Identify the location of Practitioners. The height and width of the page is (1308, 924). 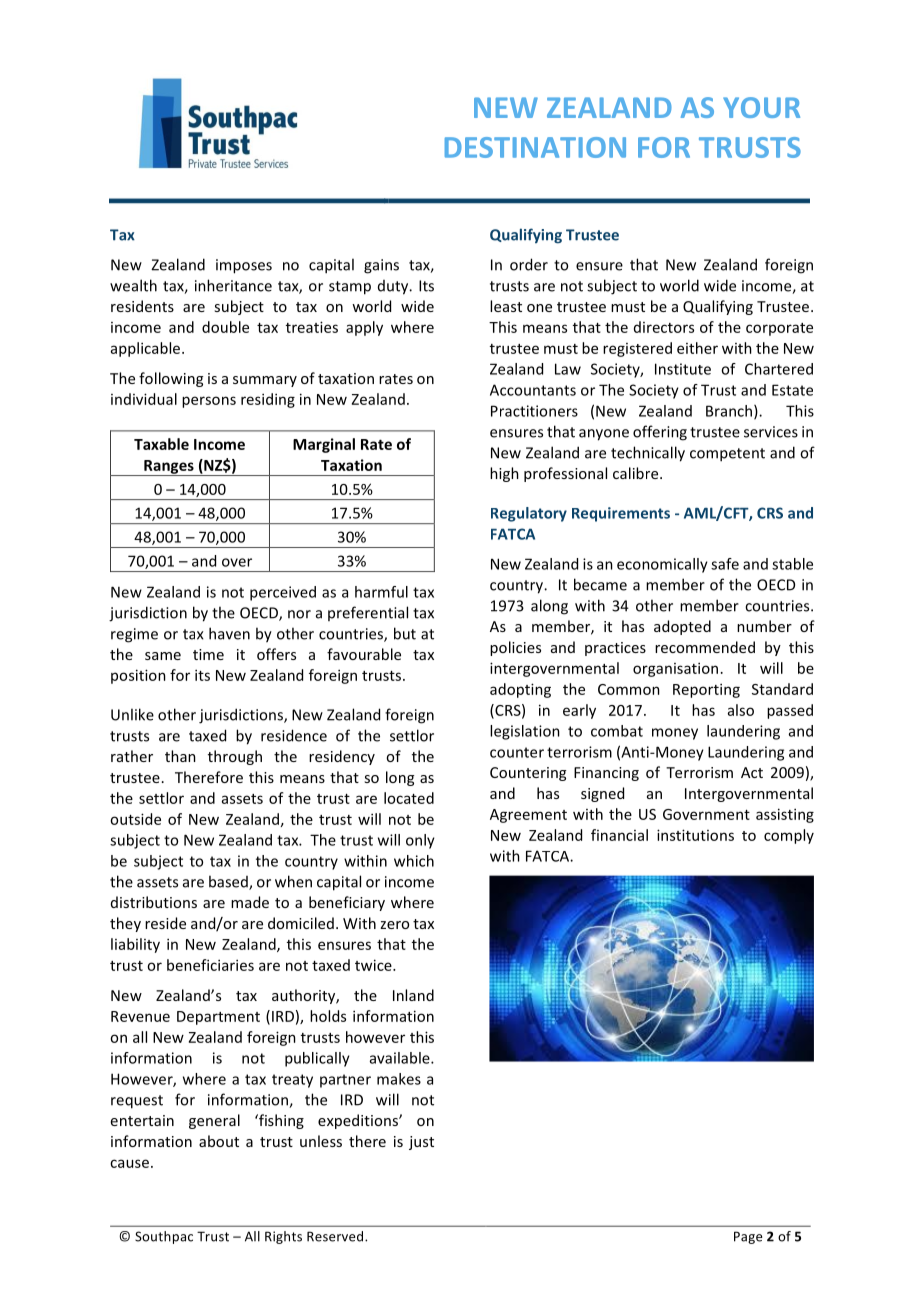
(534, 411).
